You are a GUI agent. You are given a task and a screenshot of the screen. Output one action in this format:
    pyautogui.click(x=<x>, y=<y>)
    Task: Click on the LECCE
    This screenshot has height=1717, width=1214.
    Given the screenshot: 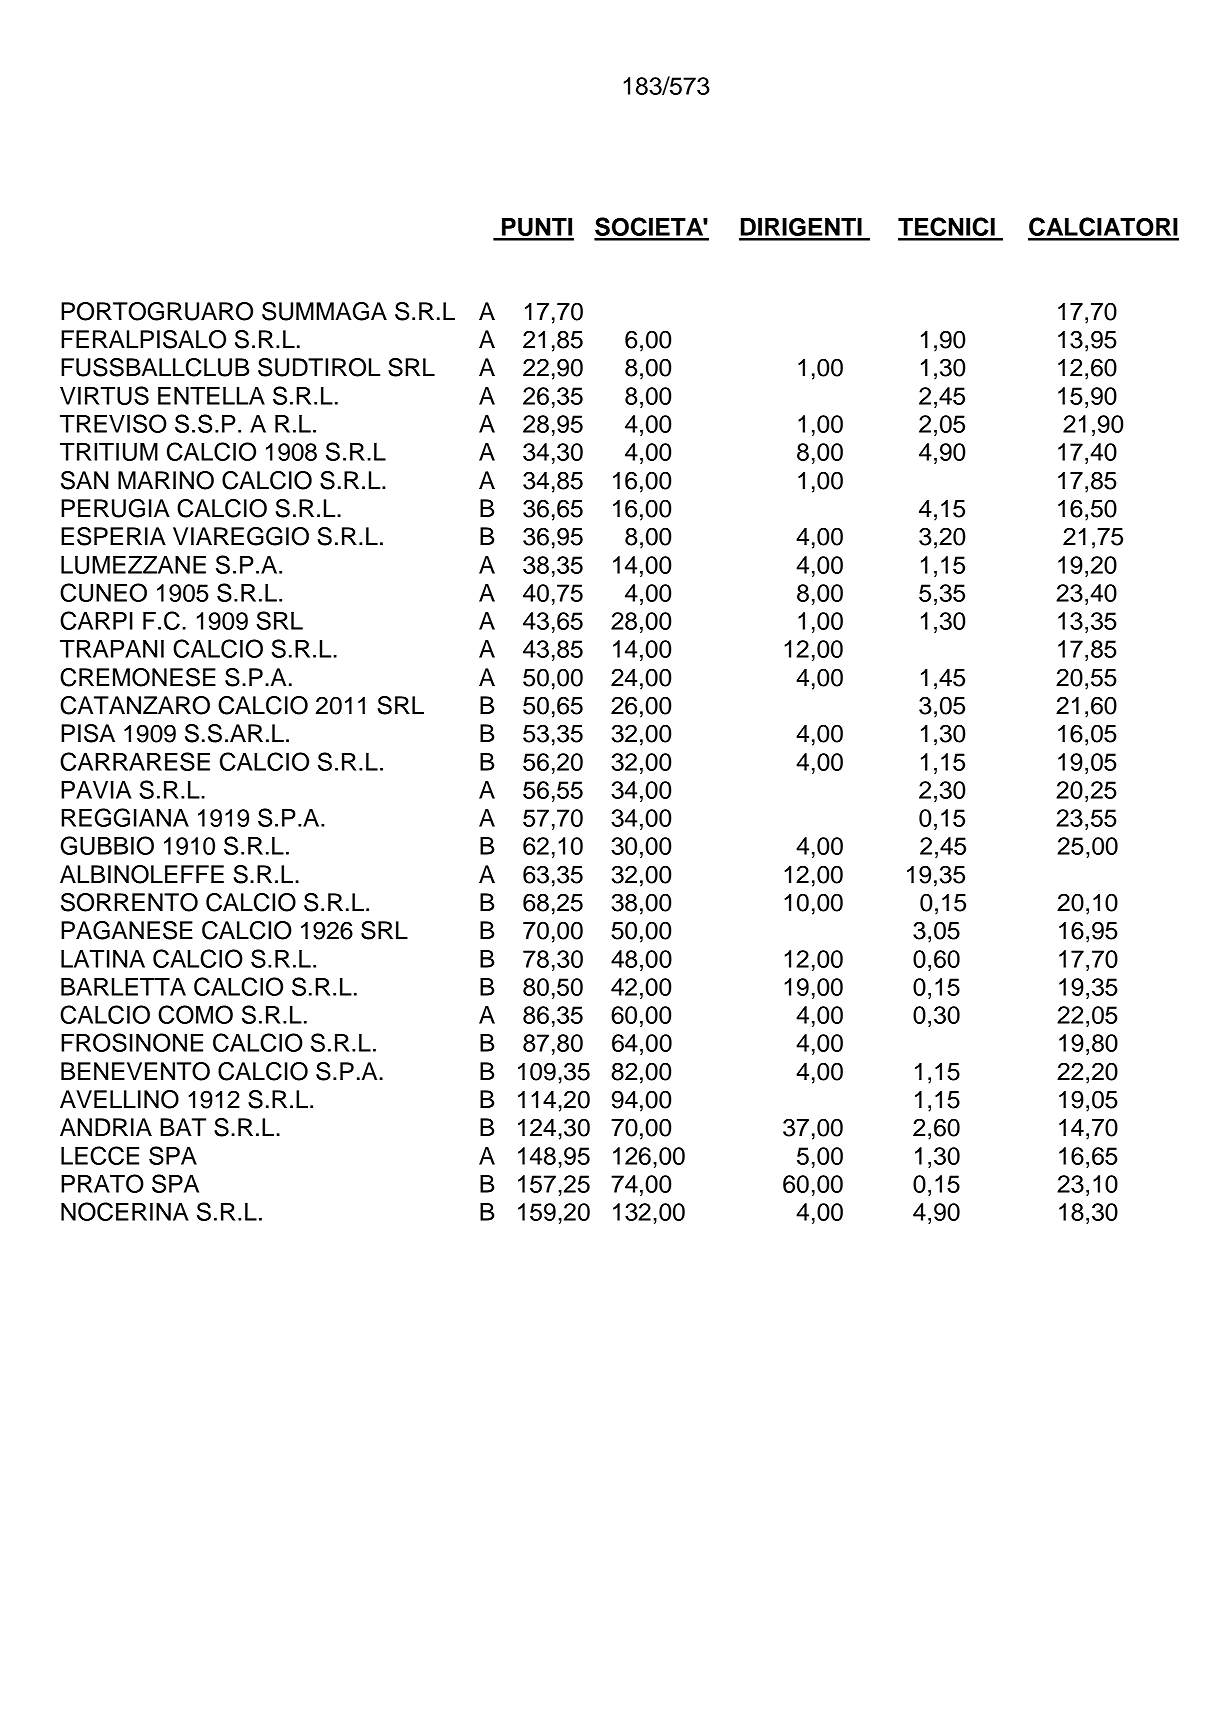 What is the action you would take?
    pyautogui.click(x=100, y=1155)
